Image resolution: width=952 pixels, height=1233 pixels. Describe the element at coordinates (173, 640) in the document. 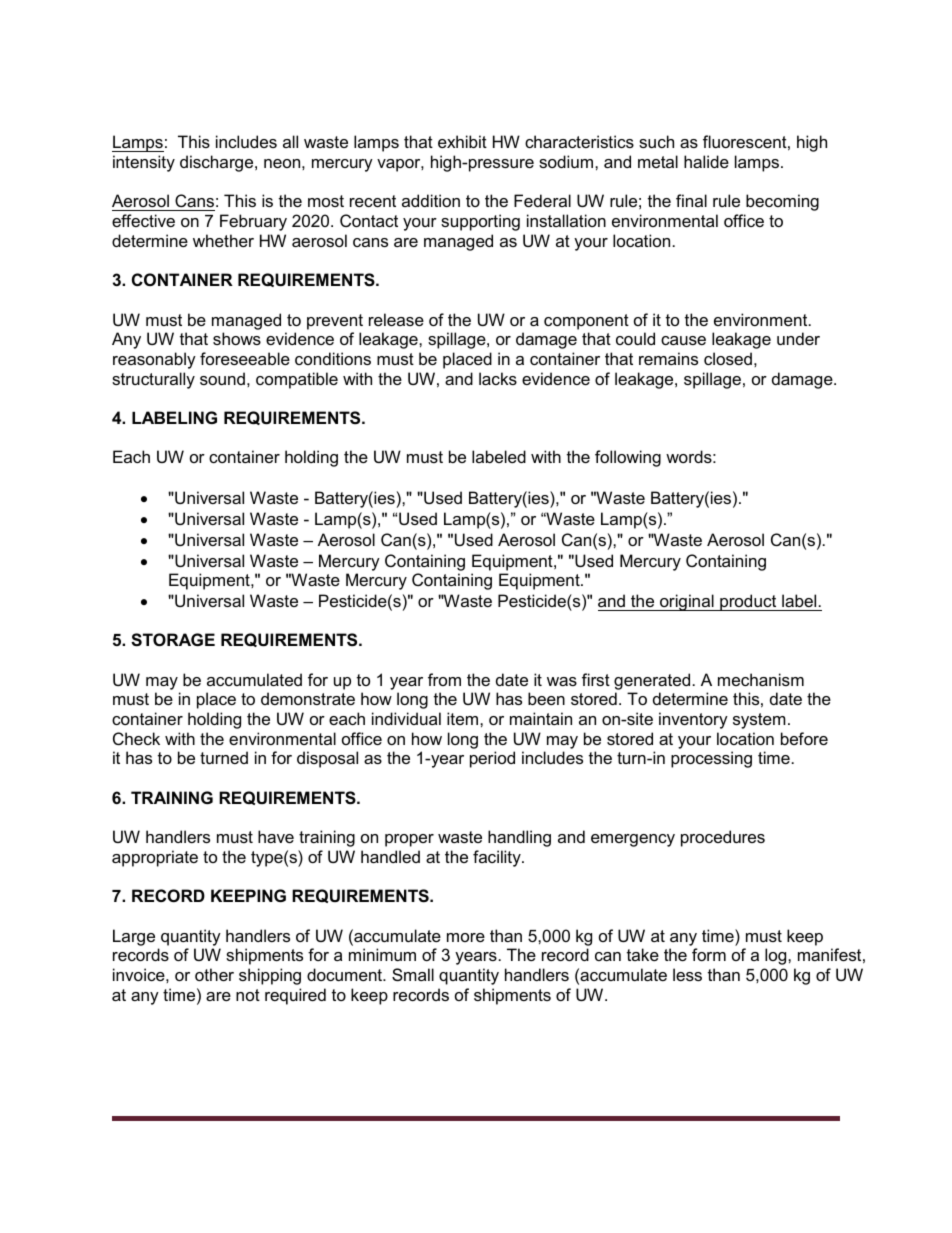

I see `STORAGE` at that location.
